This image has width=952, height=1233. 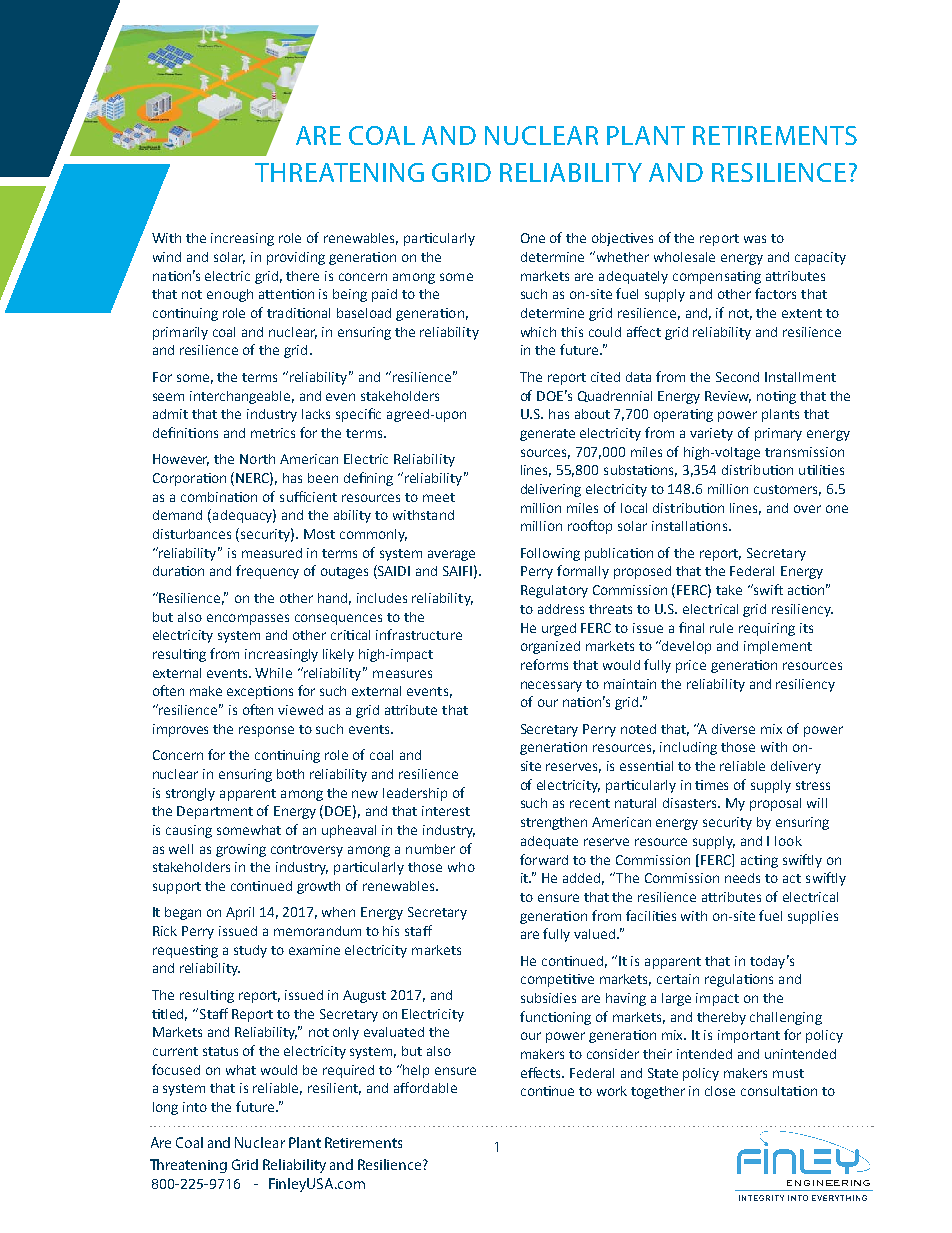 What do you see at coordinates (787, 490) in the image?
I see `customers` at bounding box center [787, 490].
